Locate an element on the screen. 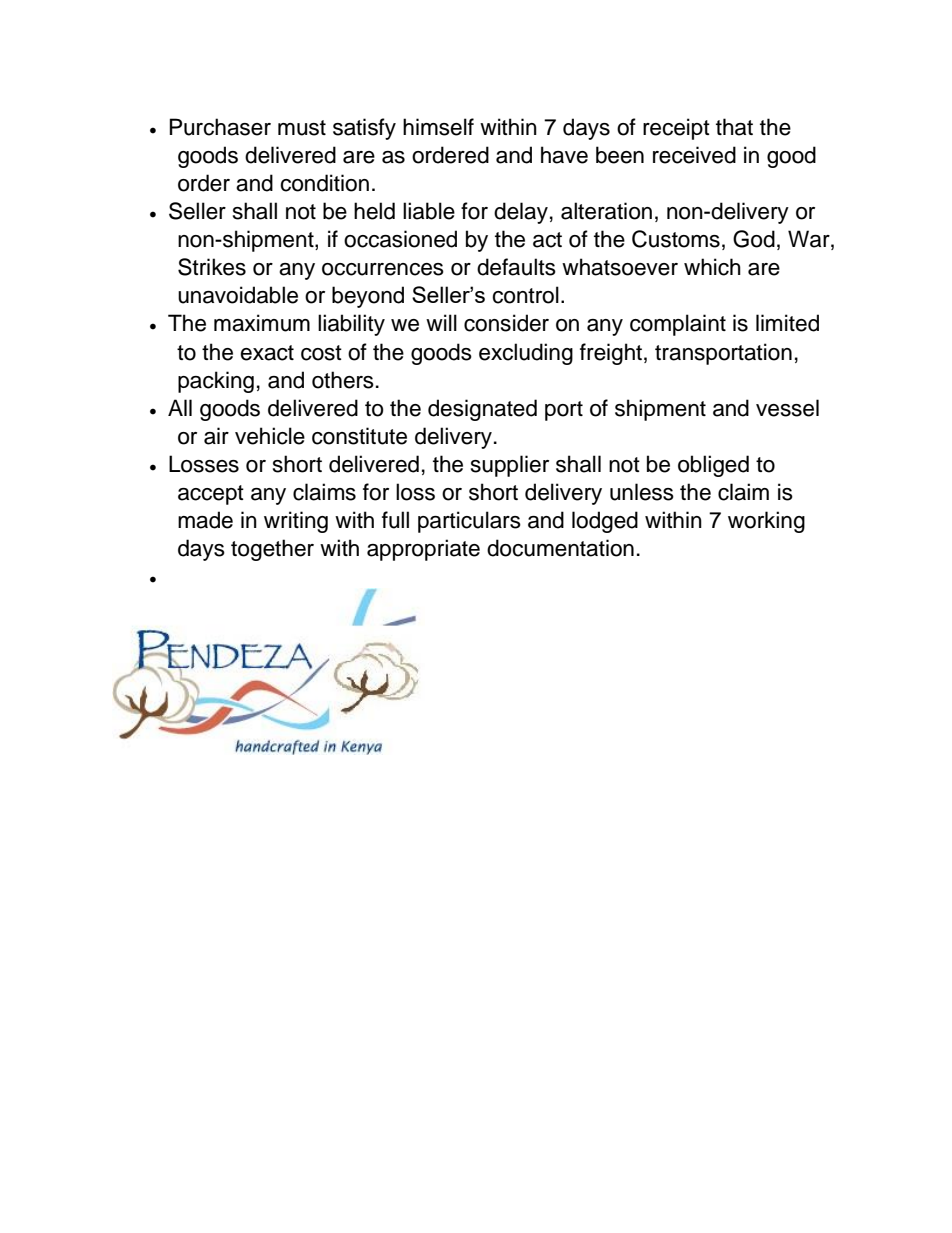  himself is located at coordinates (438, 127).
